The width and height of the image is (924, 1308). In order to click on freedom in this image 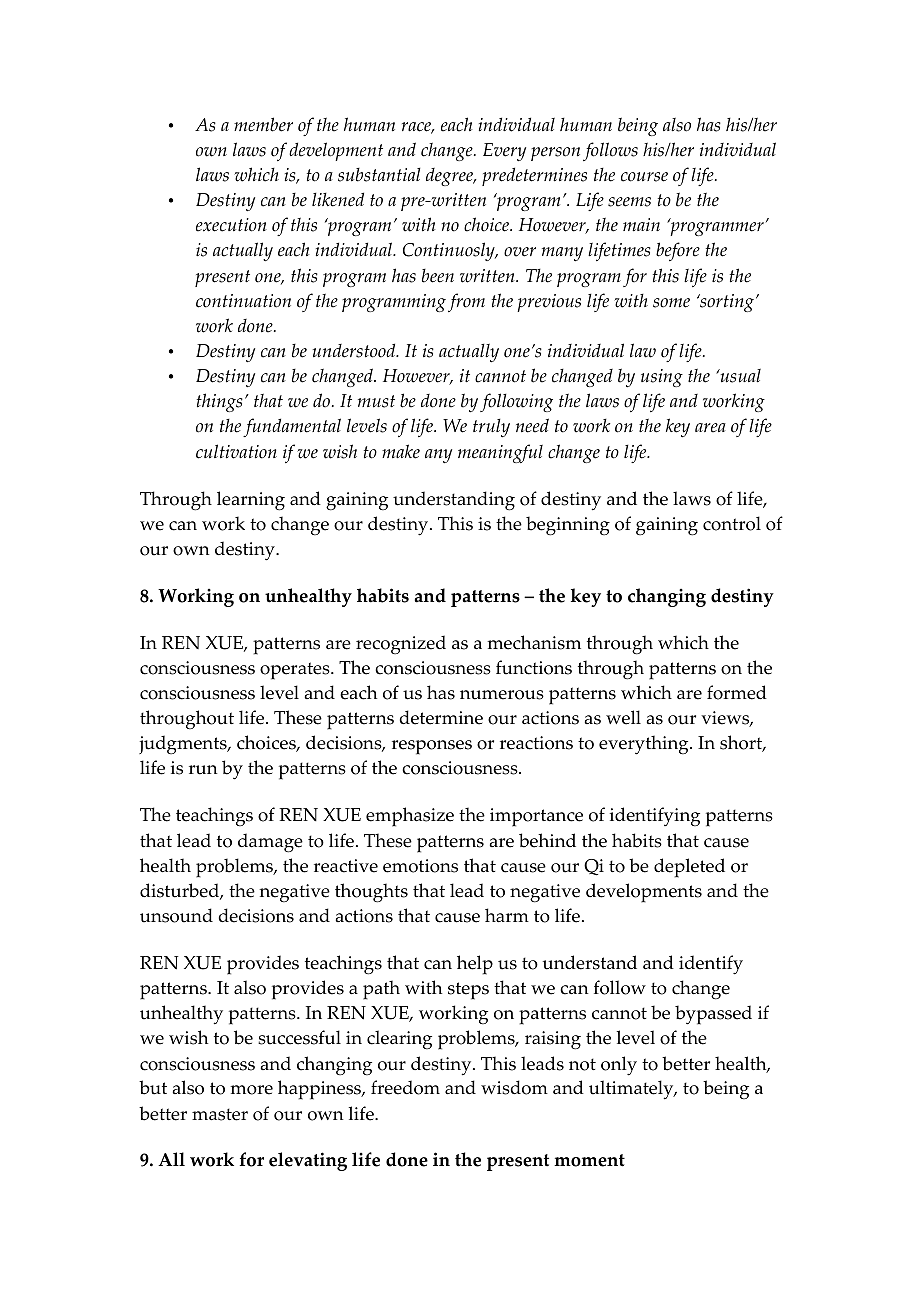, I will do `click(405, 1087)`.
